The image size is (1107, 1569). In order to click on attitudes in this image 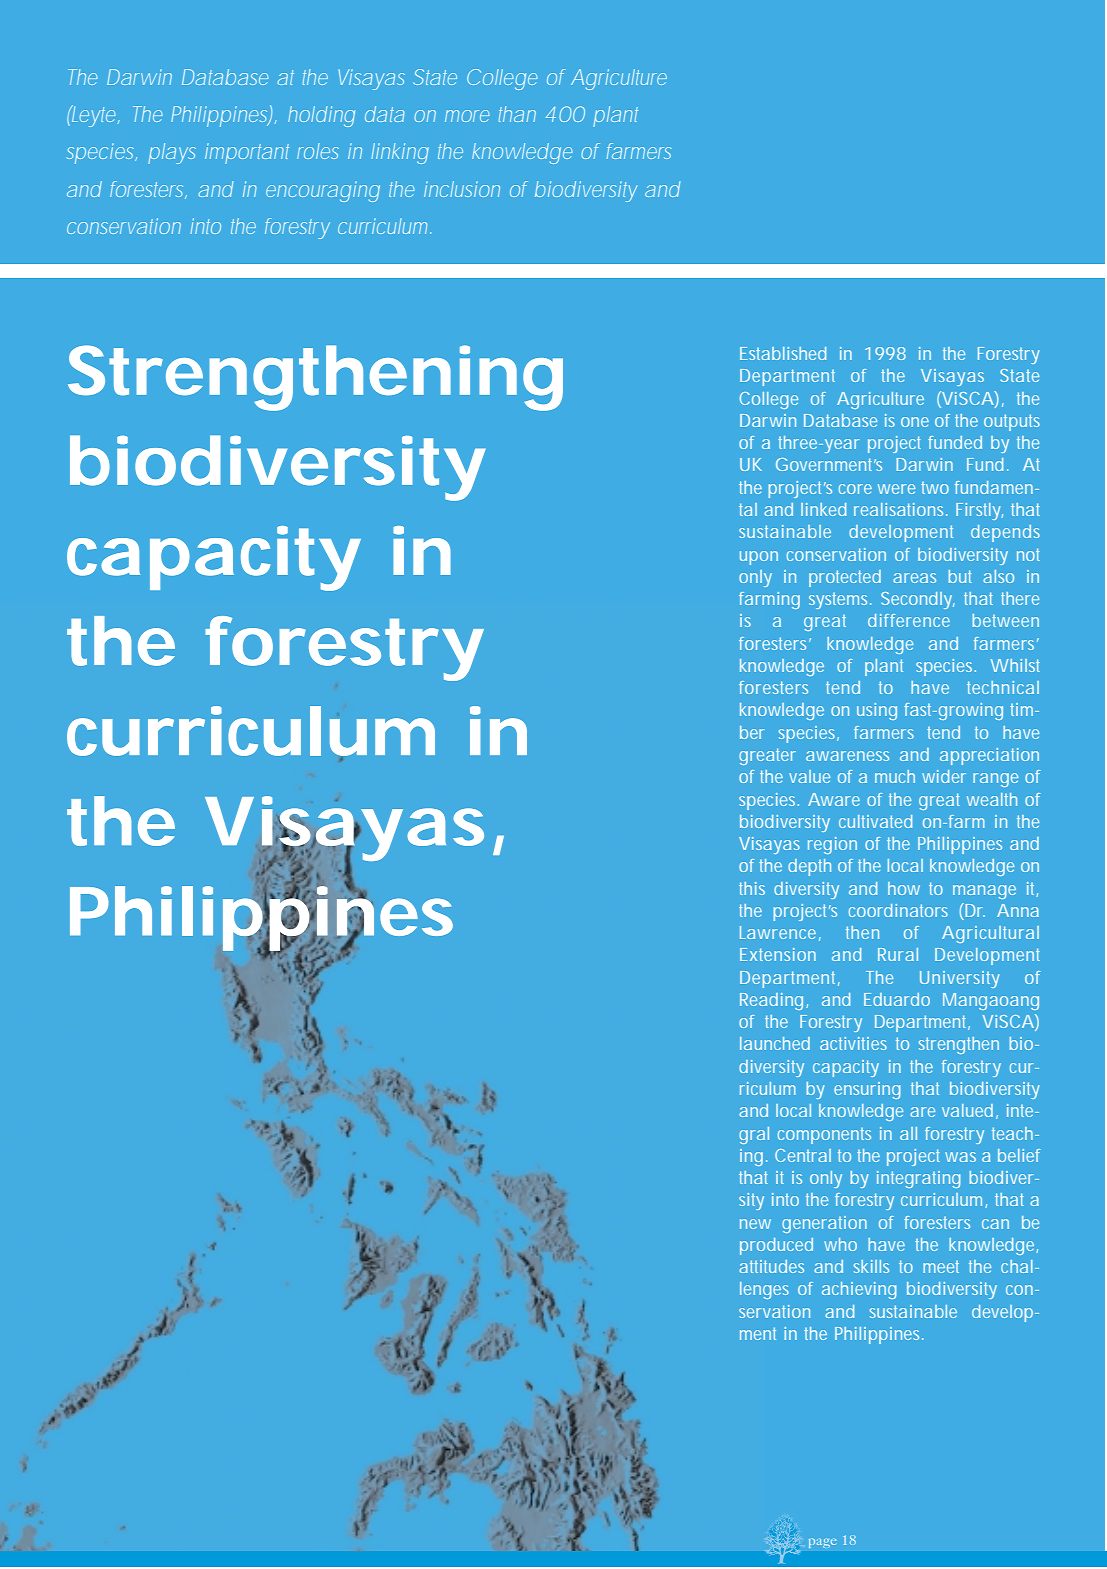, I will do `click(771, 1266)`.
